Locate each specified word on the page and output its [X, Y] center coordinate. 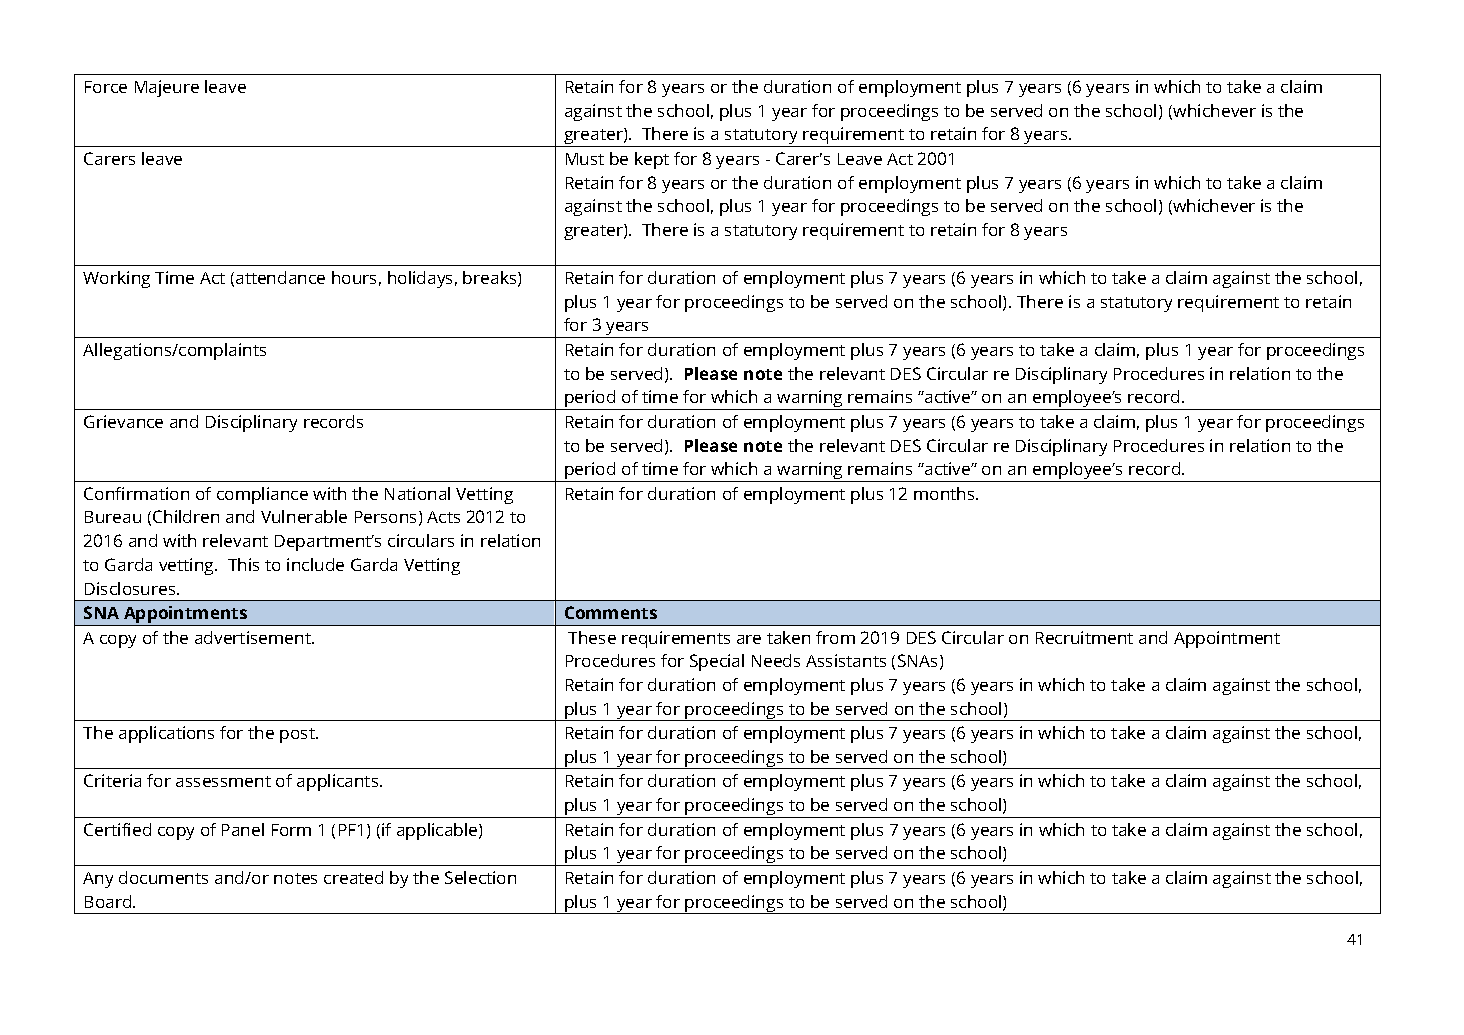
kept [652, 160]
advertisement [254, 637]
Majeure [167, 88]
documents [163, 877]
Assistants [846, 660]
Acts [443, 517]
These [592, 637]
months [945, 493]
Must [585, 159]
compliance [262, 495]
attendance [280, 277]
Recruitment [1084, 637]
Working [116, 279]
